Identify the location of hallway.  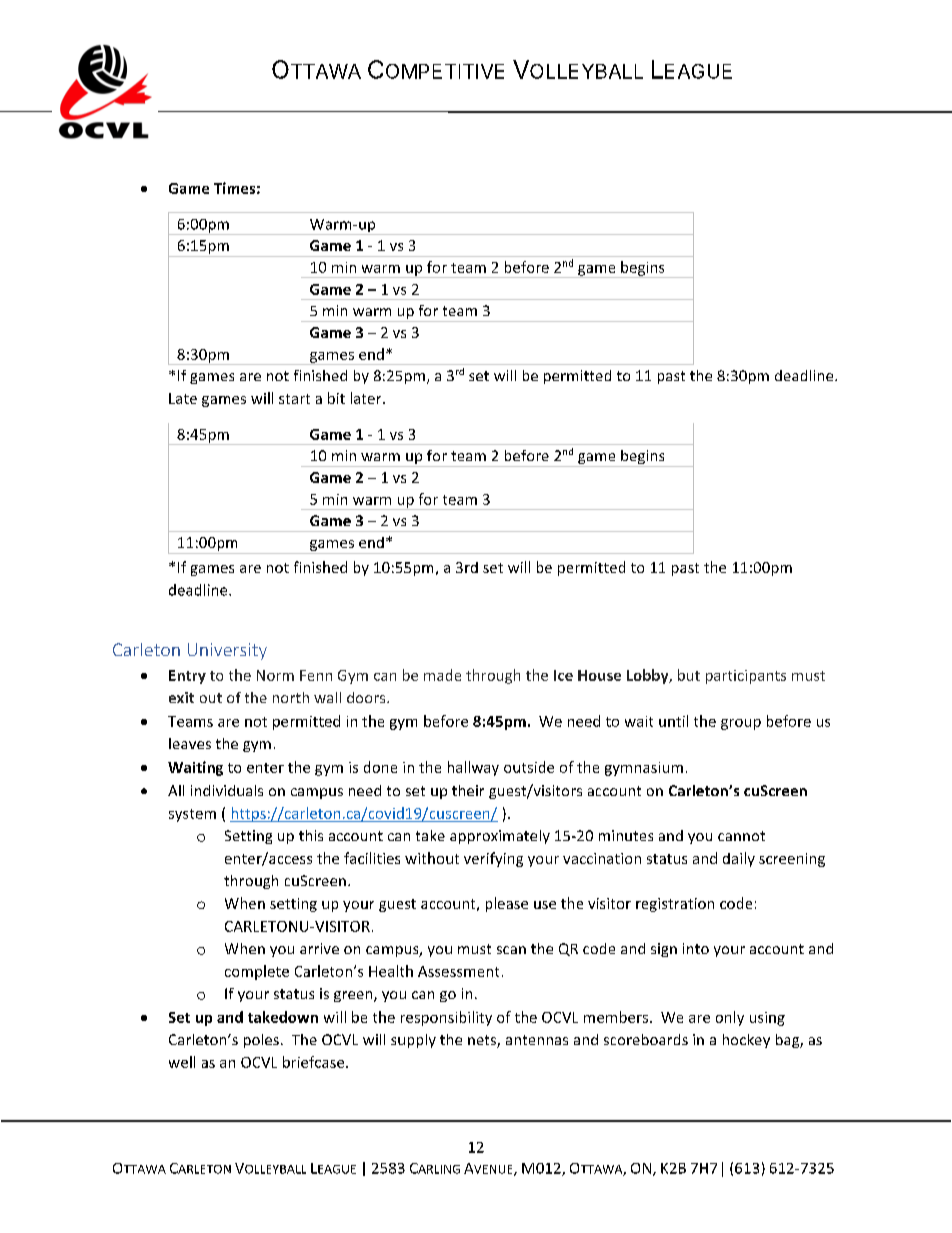
(473, 768).
